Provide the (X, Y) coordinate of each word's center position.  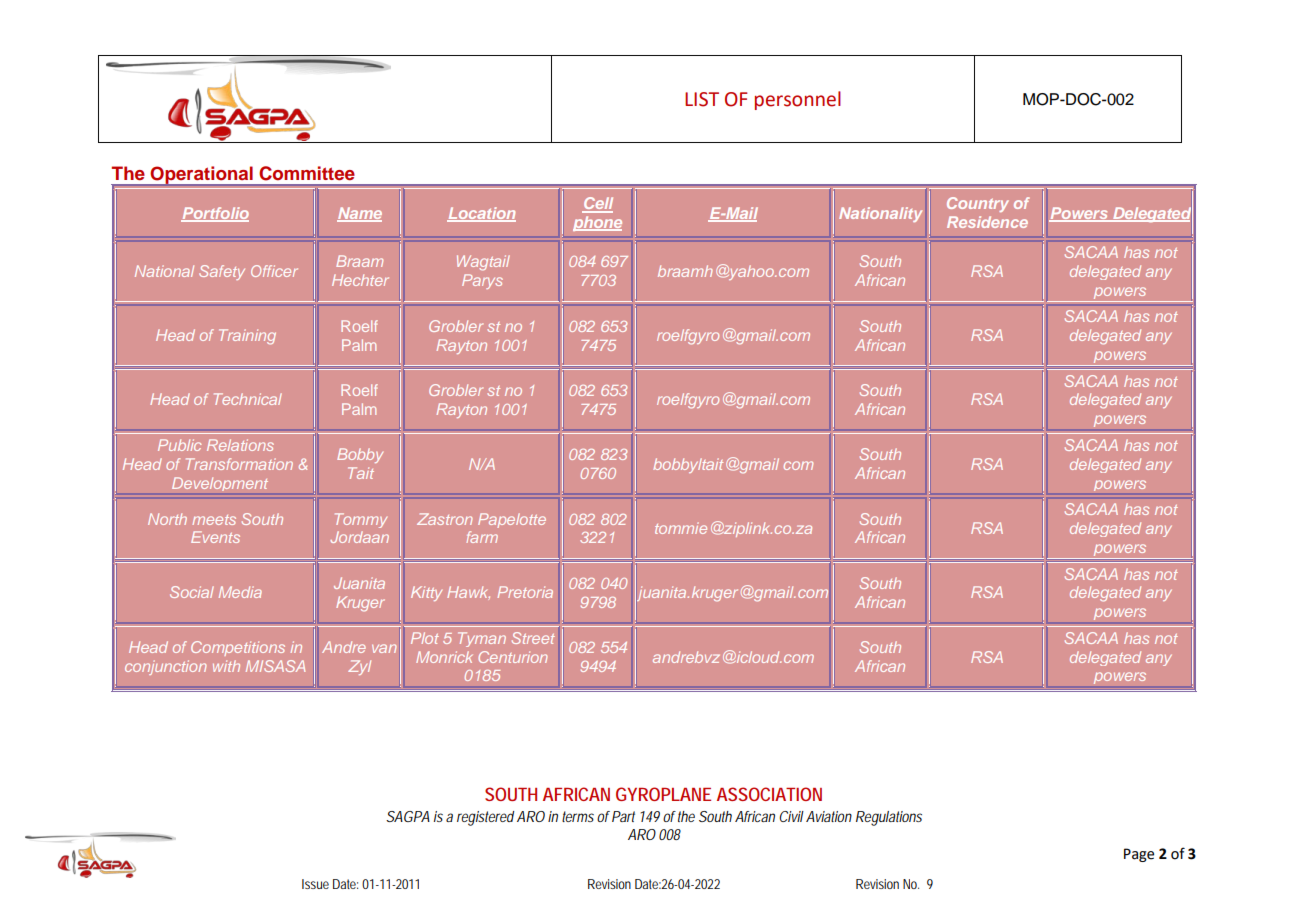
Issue (315, 884)
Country (978, 204)
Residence (987, 222)
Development (220, 484)
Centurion (513, 657)
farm (482, 537)
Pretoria (525, 592)
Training (247, 337)
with (226, 666)
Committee (307, 173)
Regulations (889, 818)
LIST (702, 99)
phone (597, 223)
